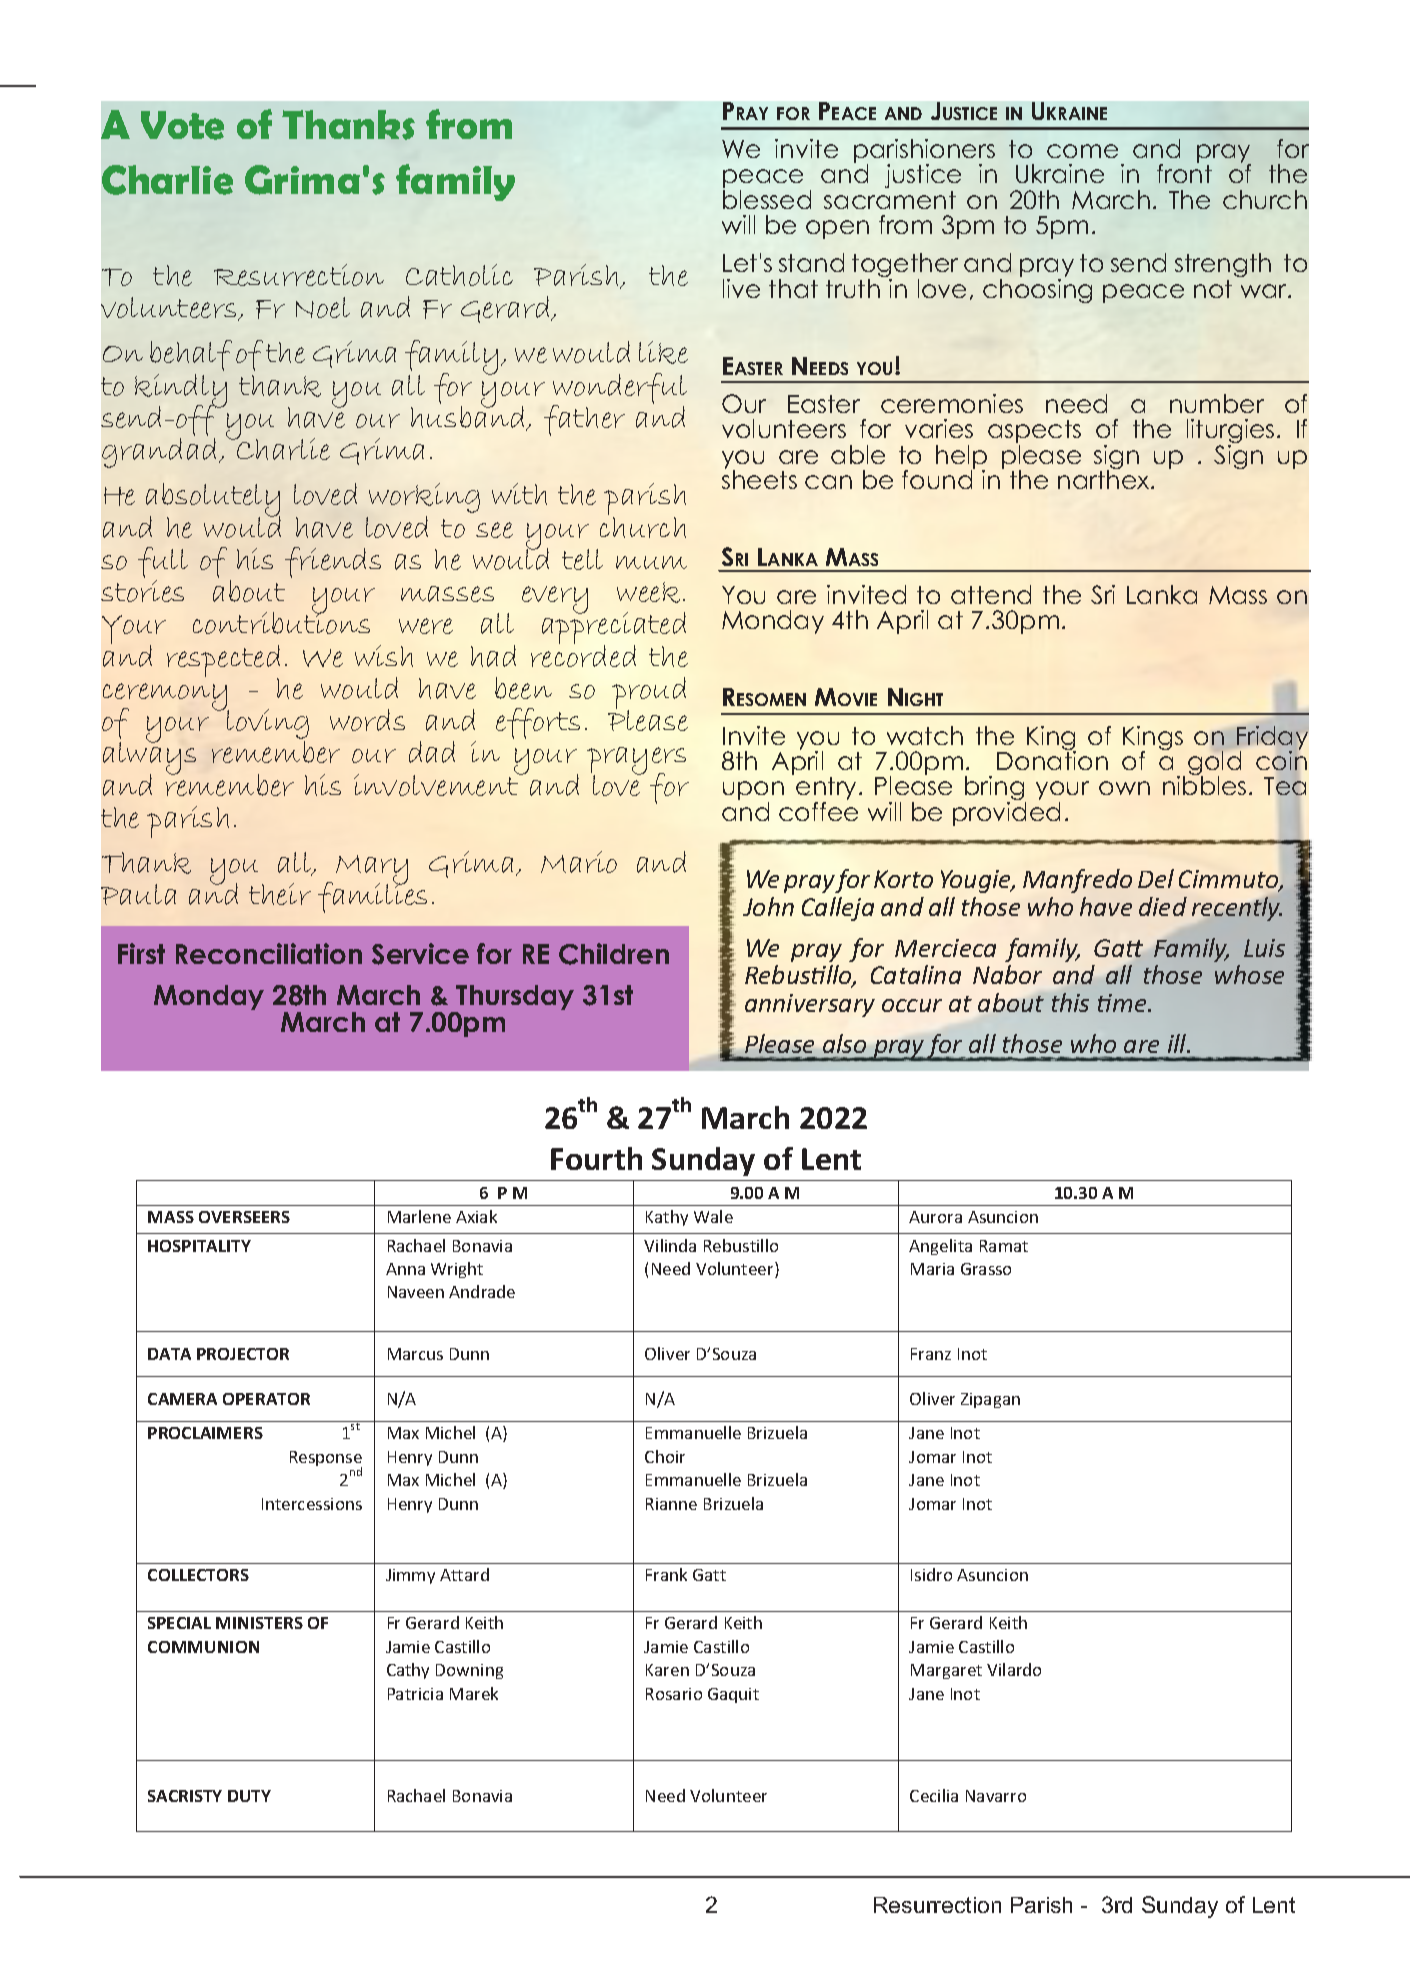 The width and height of the screenshot is (1410, 1978). I want to click on Cathy, so click(408, 1671).
